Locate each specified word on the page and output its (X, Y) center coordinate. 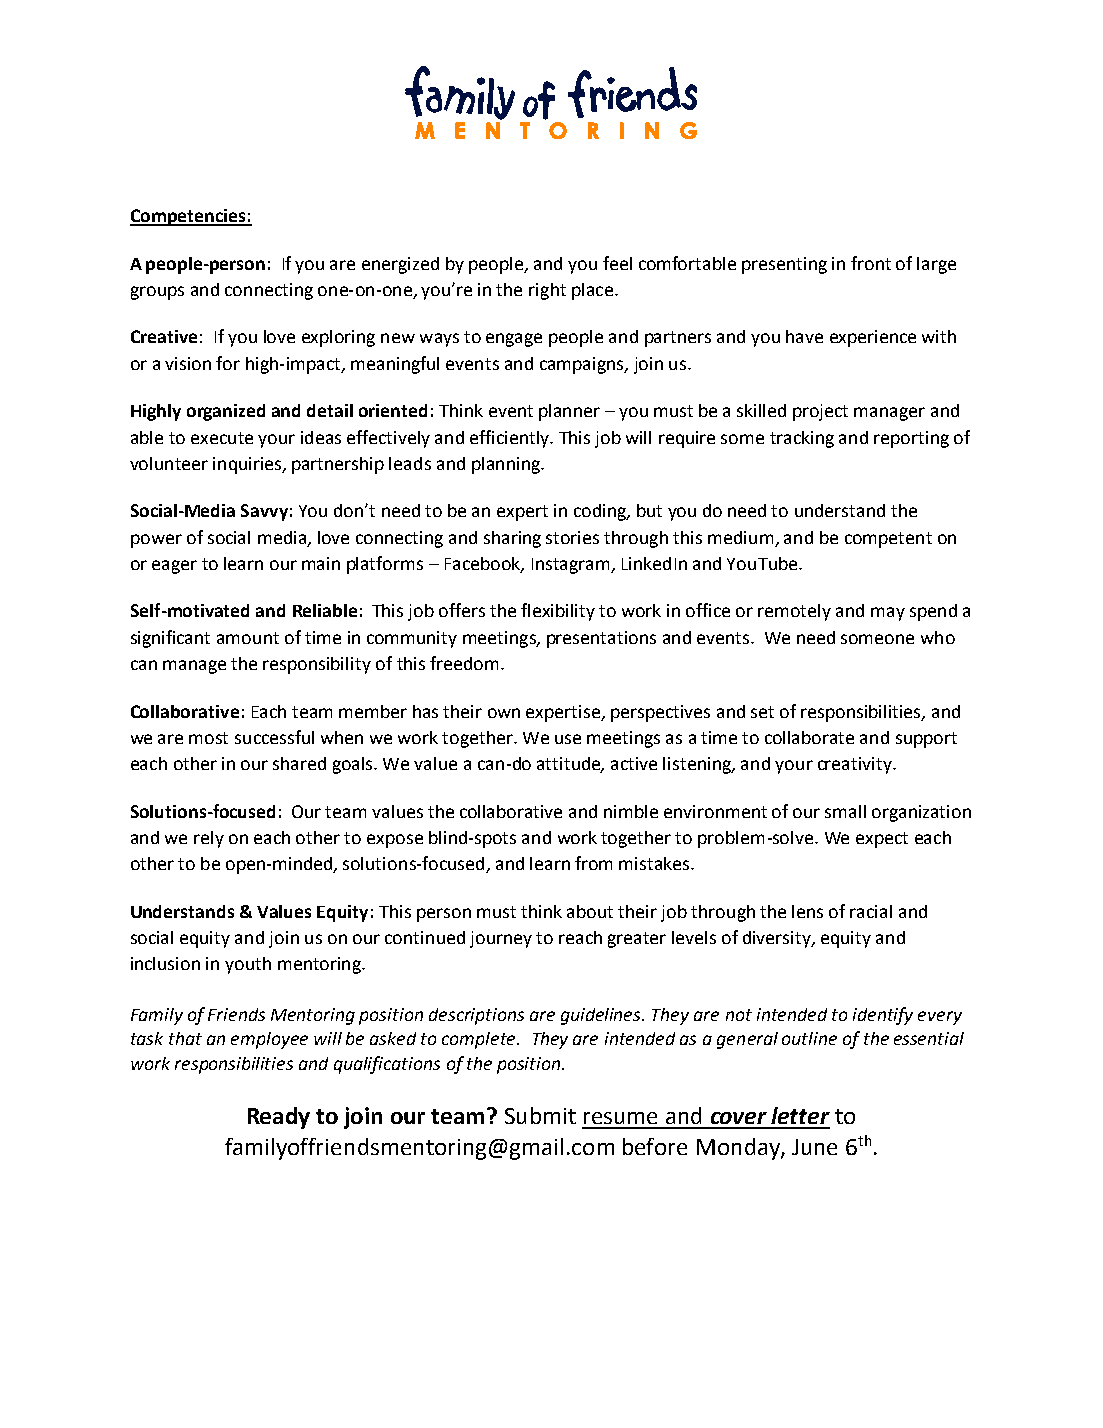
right (547, 291)
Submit (540, 1115)
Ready (279, 1118)
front (871, 263)
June (814, 1147)
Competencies (189, 217)
